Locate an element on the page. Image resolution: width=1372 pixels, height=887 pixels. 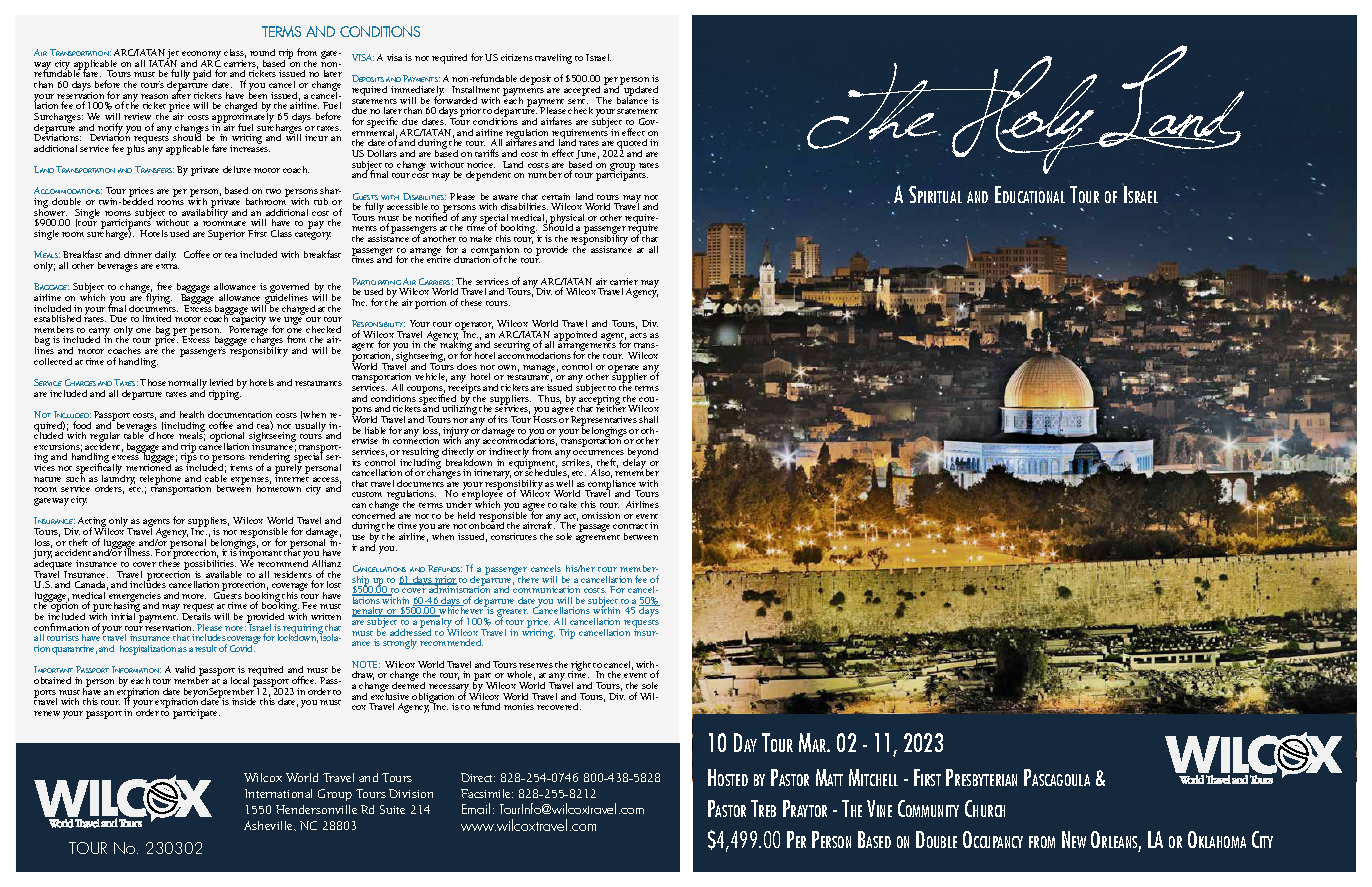
liable is located at coordinates (375, 430).
